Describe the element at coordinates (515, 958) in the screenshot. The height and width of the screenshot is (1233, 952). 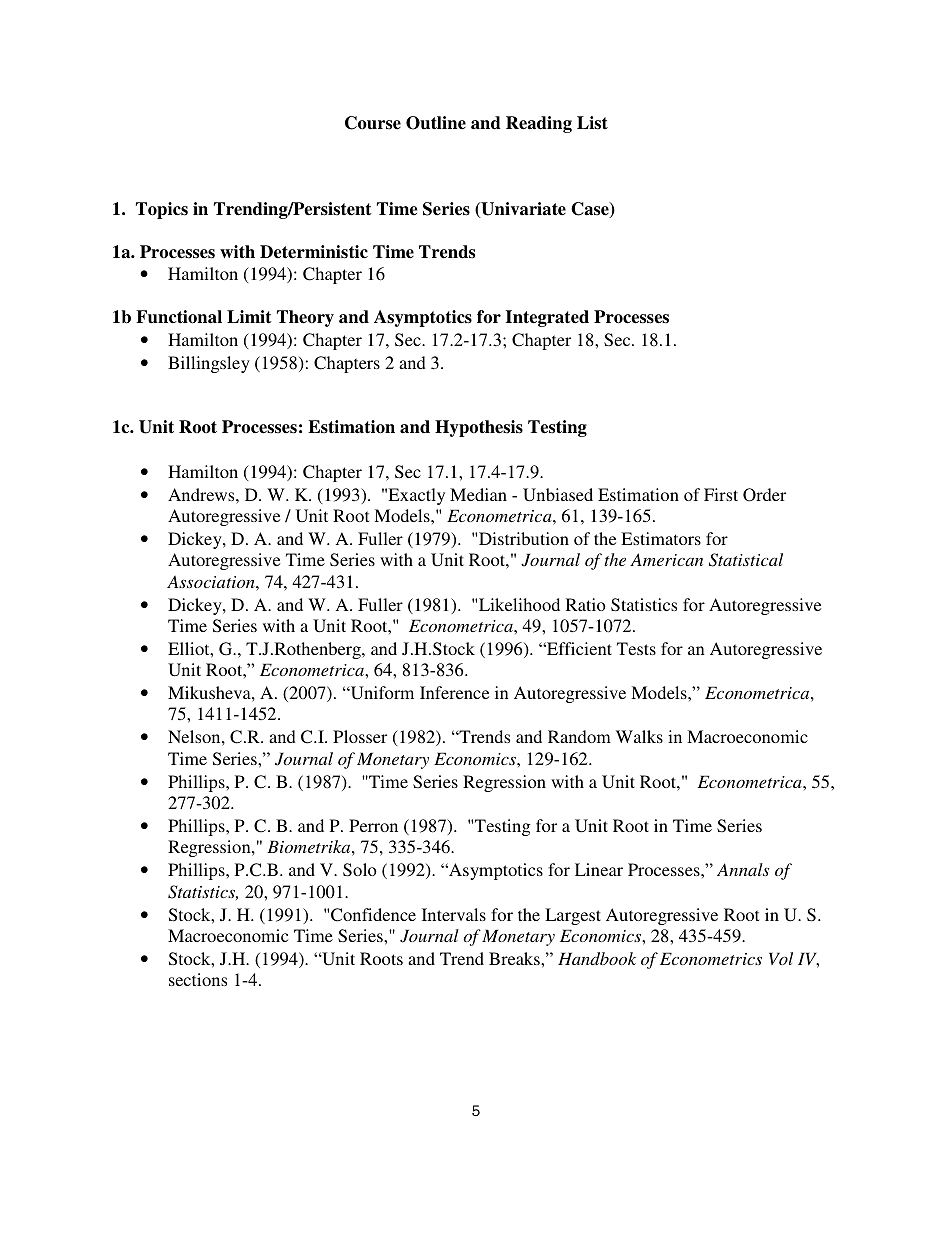
I see `Breaks` at that location.
